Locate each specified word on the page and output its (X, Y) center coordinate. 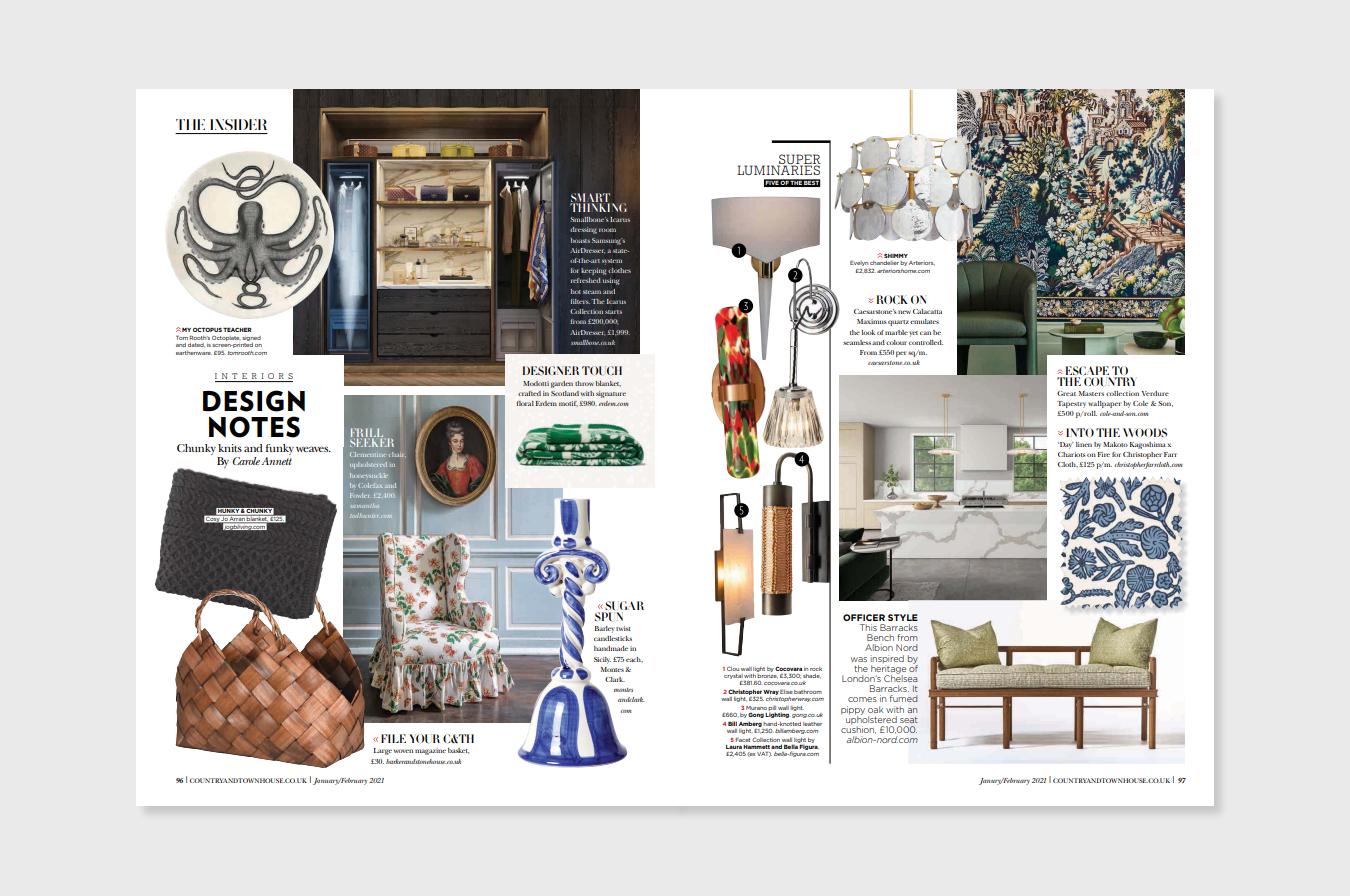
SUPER (799, 160)
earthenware (194, 353)
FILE (393, 738)
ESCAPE (1086, 372)
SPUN (610, 615)
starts (613, 312)
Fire (1104, 454)
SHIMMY (895, 256)
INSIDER (238, 124)
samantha (365, 505)
